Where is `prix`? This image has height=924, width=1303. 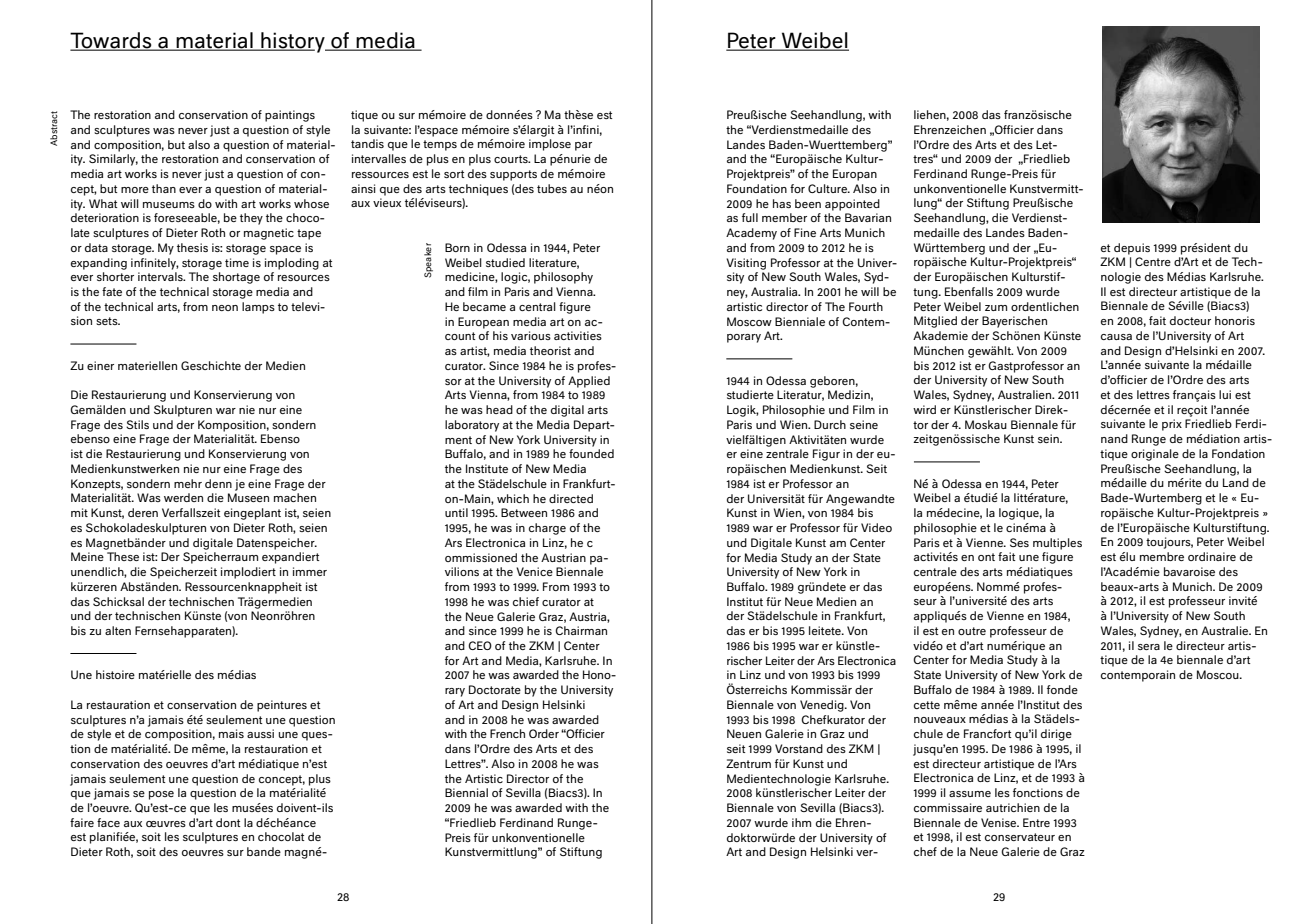
prix is located at coordinates (1172, 425).
